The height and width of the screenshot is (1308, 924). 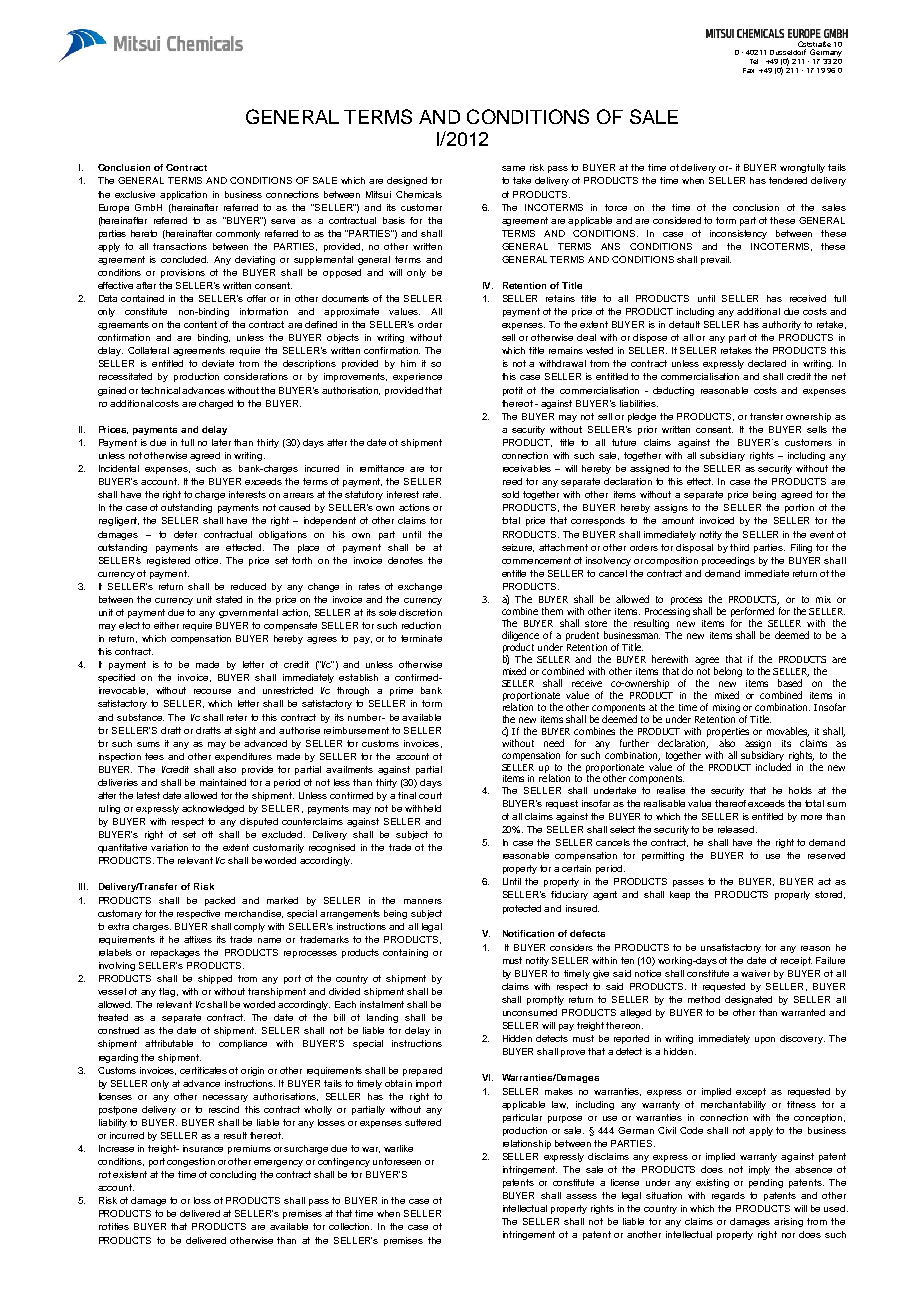 I want to click on Notification, so click(x=528, y=933).
